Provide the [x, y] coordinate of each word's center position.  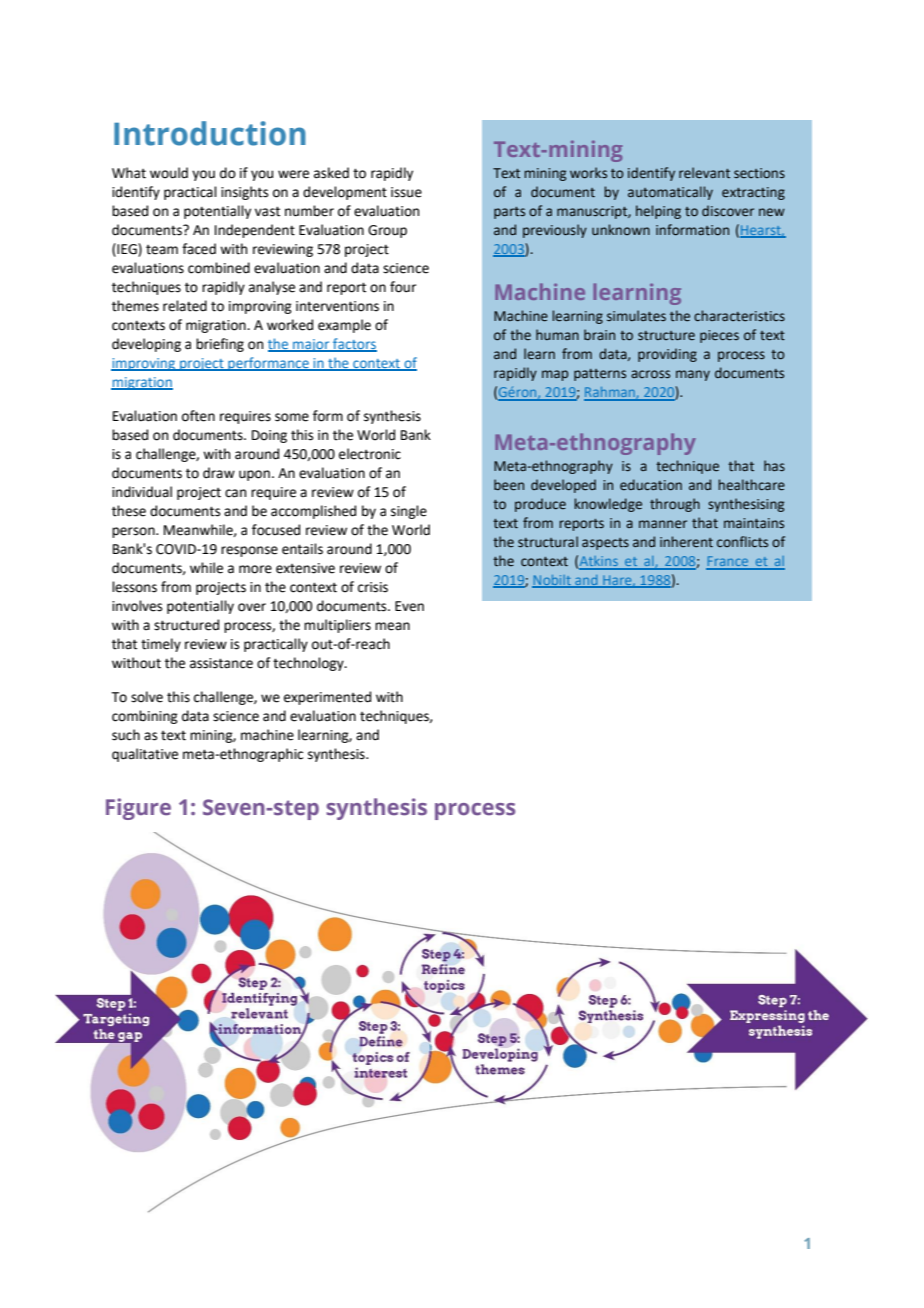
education [651, 485]
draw [219, 473]
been [509, 485]
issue [406, 192]
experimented [327, 698]
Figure [138, 809]
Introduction [210, 133]
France [728, 562]
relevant [704, 173]
